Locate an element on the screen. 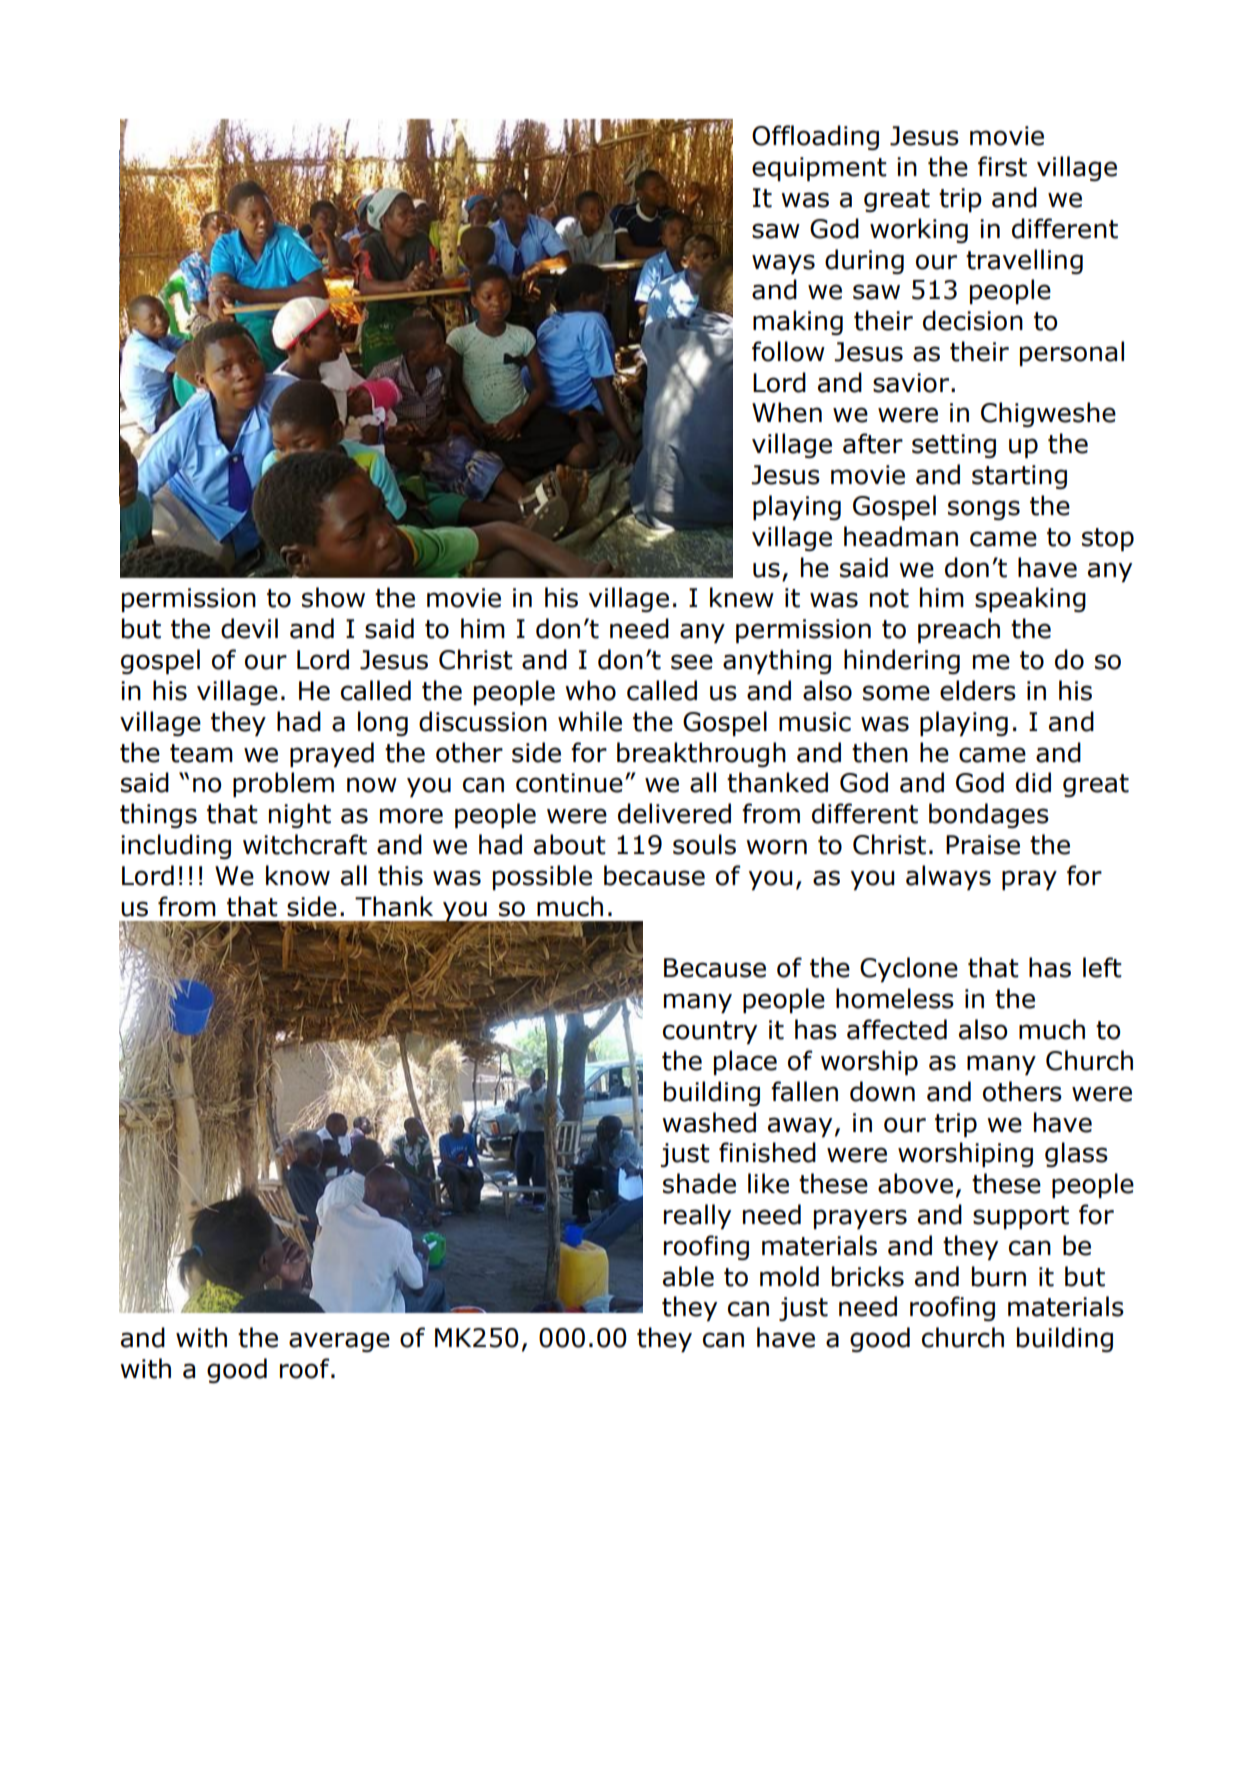 This screenshot has height=1779, width=1258. preach is located at coordinates (959, 630).
